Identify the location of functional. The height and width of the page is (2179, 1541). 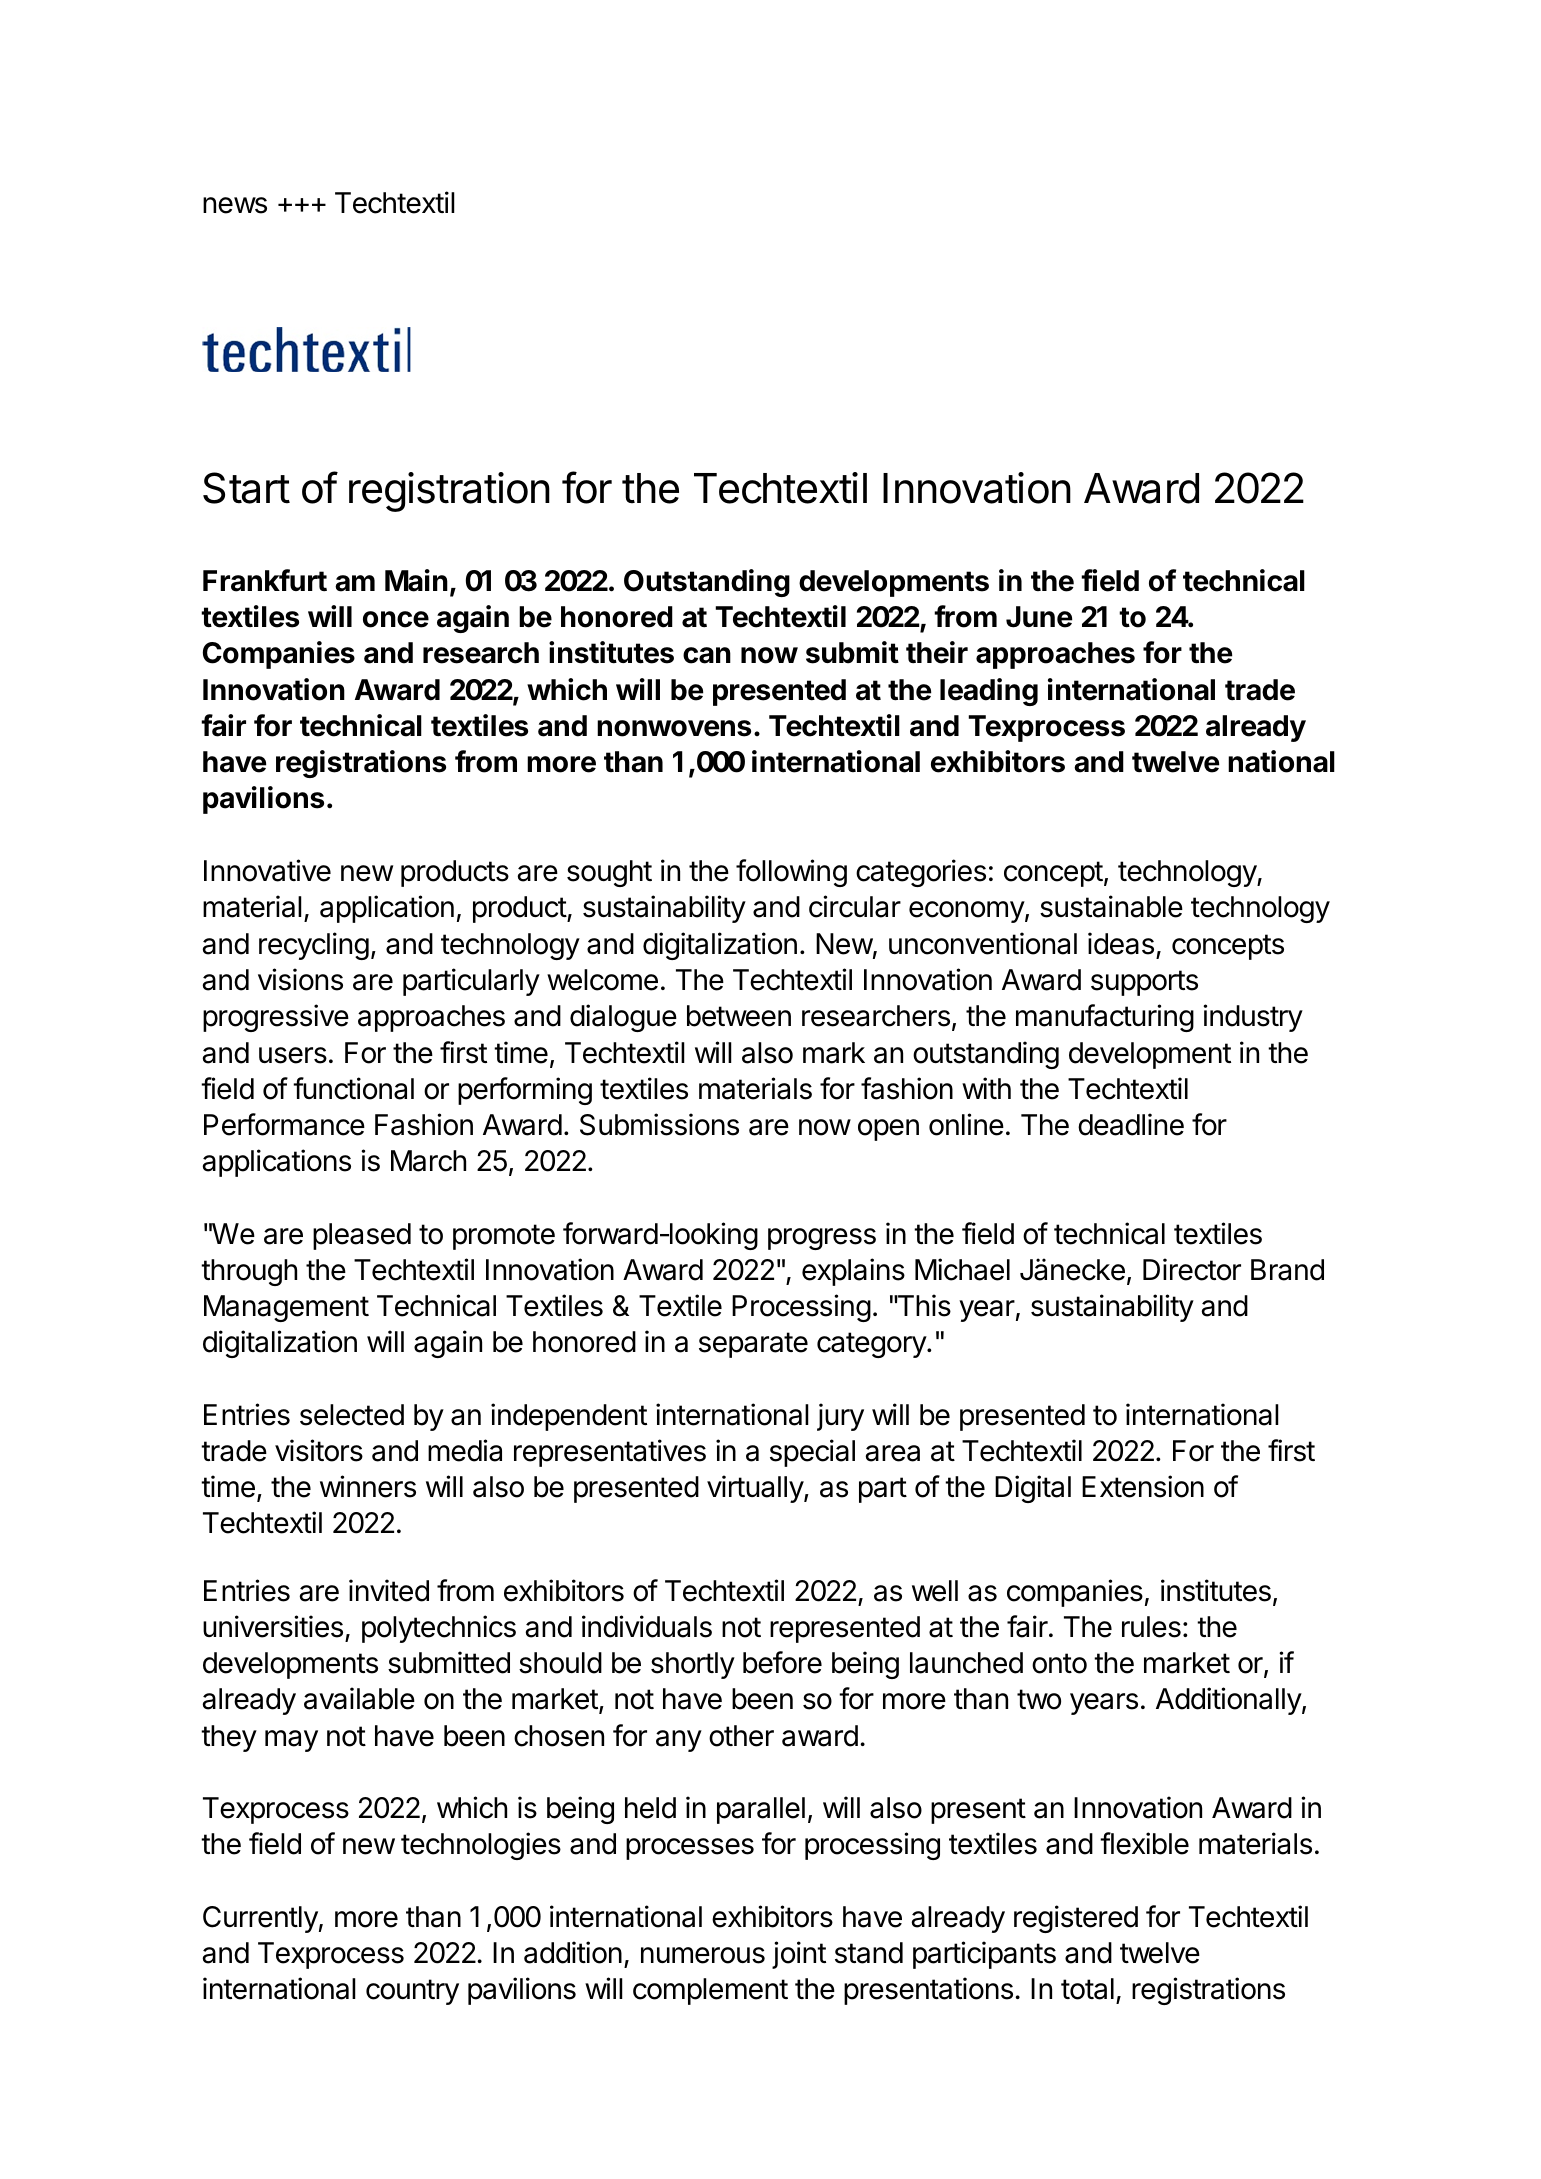
(353, 1088).
